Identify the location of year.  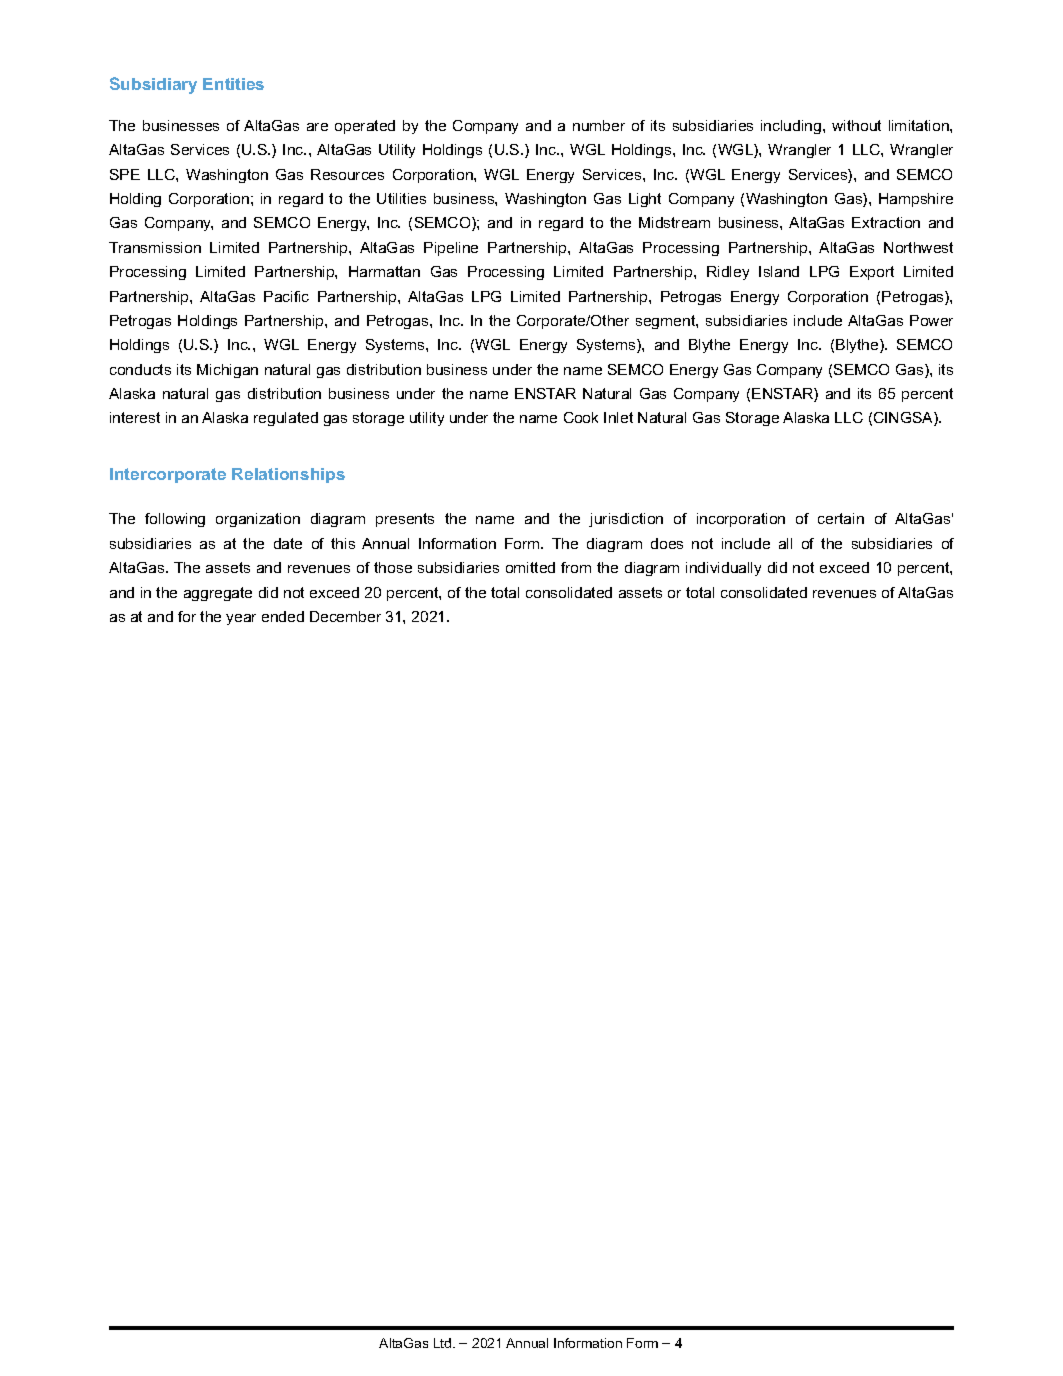
(241, 619).
